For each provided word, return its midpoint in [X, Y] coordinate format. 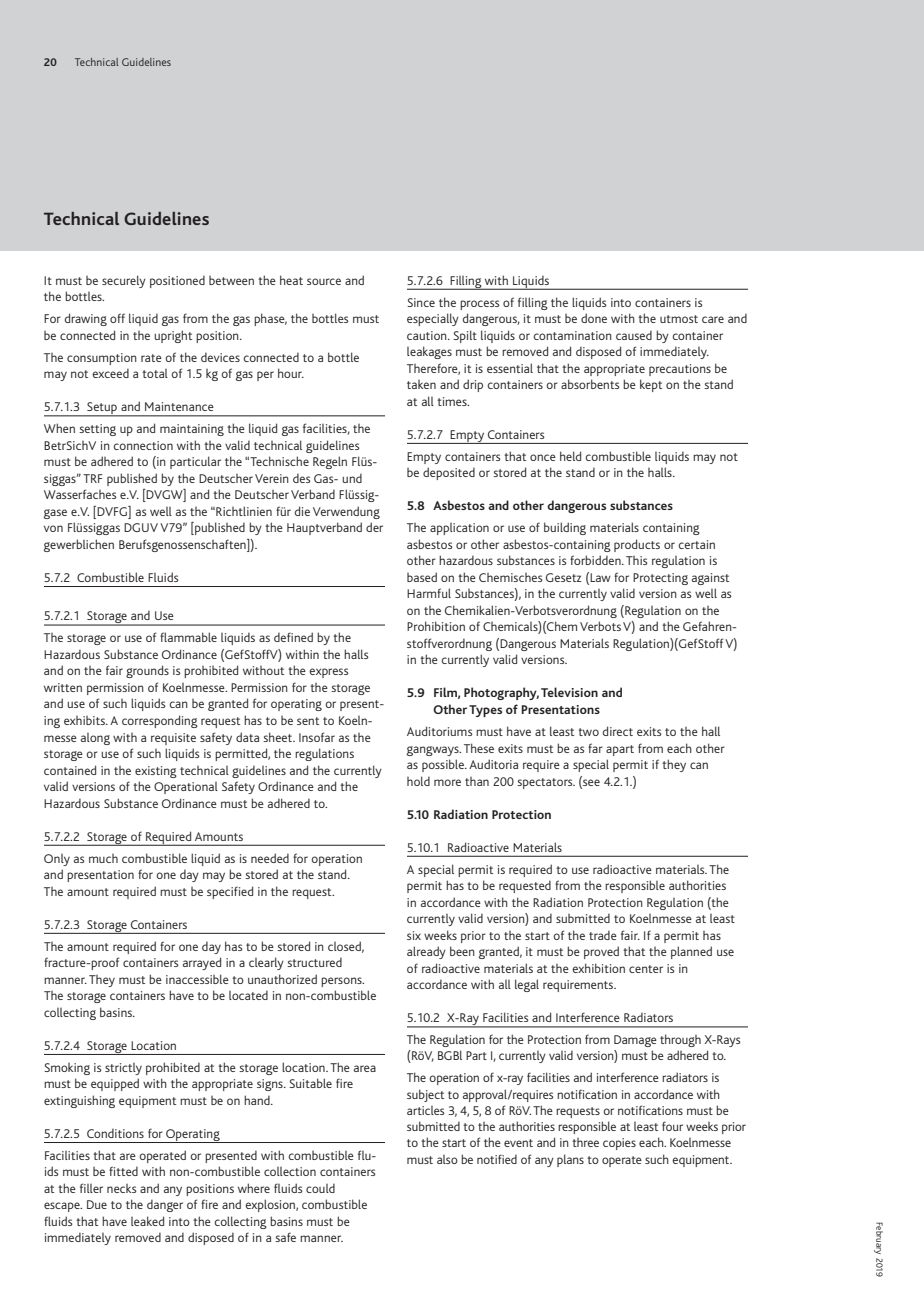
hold [418, 781]
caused [634, 335]
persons [342, 982]
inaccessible [197, 979]
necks [121, 1188]
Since [421, 302]
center [646, 969]
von [53, 528]
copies [619, 1144]
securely [124, 281]
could [320, 1188]
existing [156, 772]
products [637, 545]
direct [618, 731]
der [374, 527]
